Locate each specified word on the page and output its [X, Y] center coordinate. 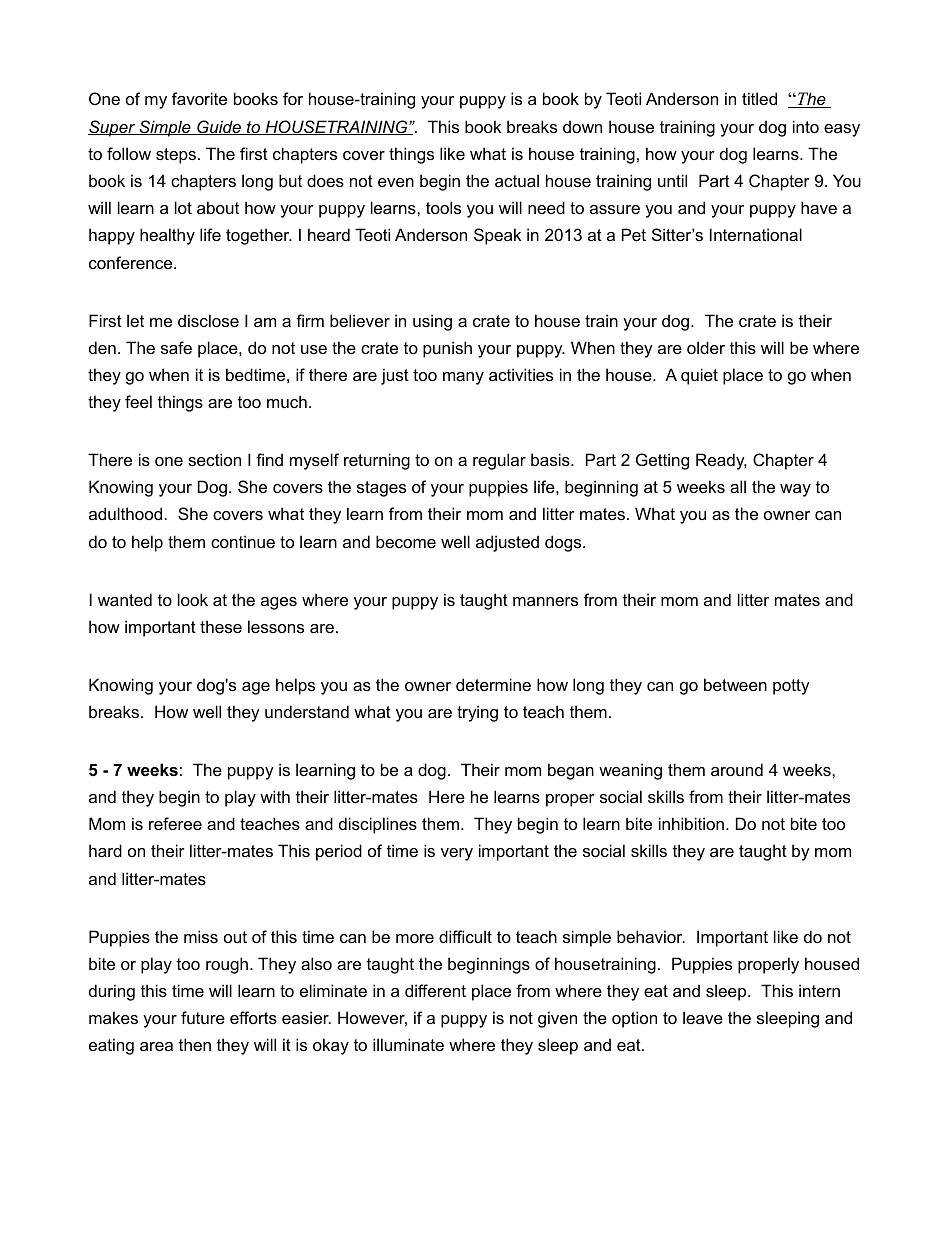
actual [517, 180]
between [735, 684]
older [706, 347]
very [457, 854]
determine [493, 684]
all [738, 486]
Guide [219, 127]
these [221, 626]
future [203, 1017]
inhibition [691, 823]
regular [499, 461]
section [214, 459]
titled [759, 98]
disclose [208, 320]
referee [175, 823]
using [432, 322]
